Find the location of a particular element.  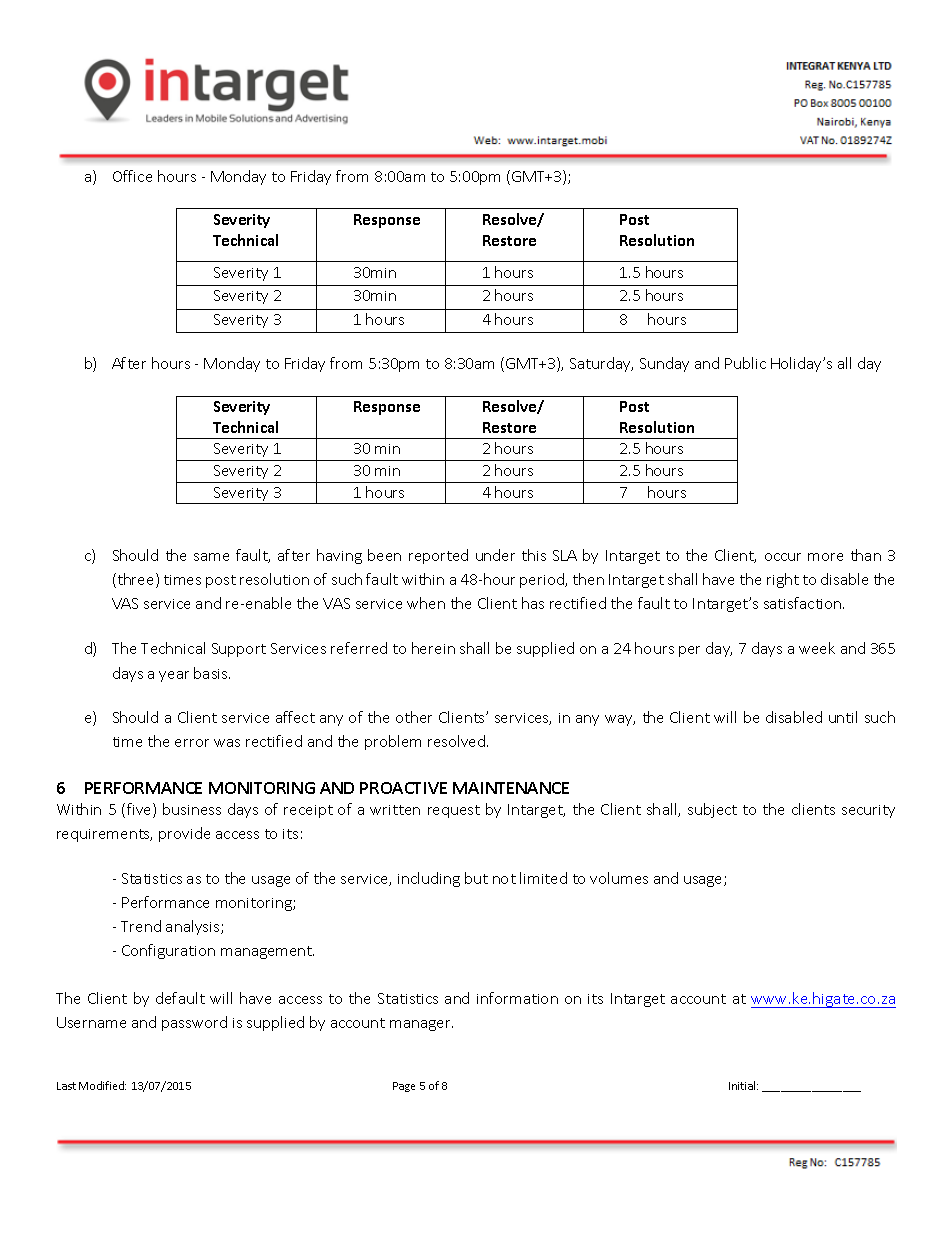

herein is located at coordinates (433, 648).
